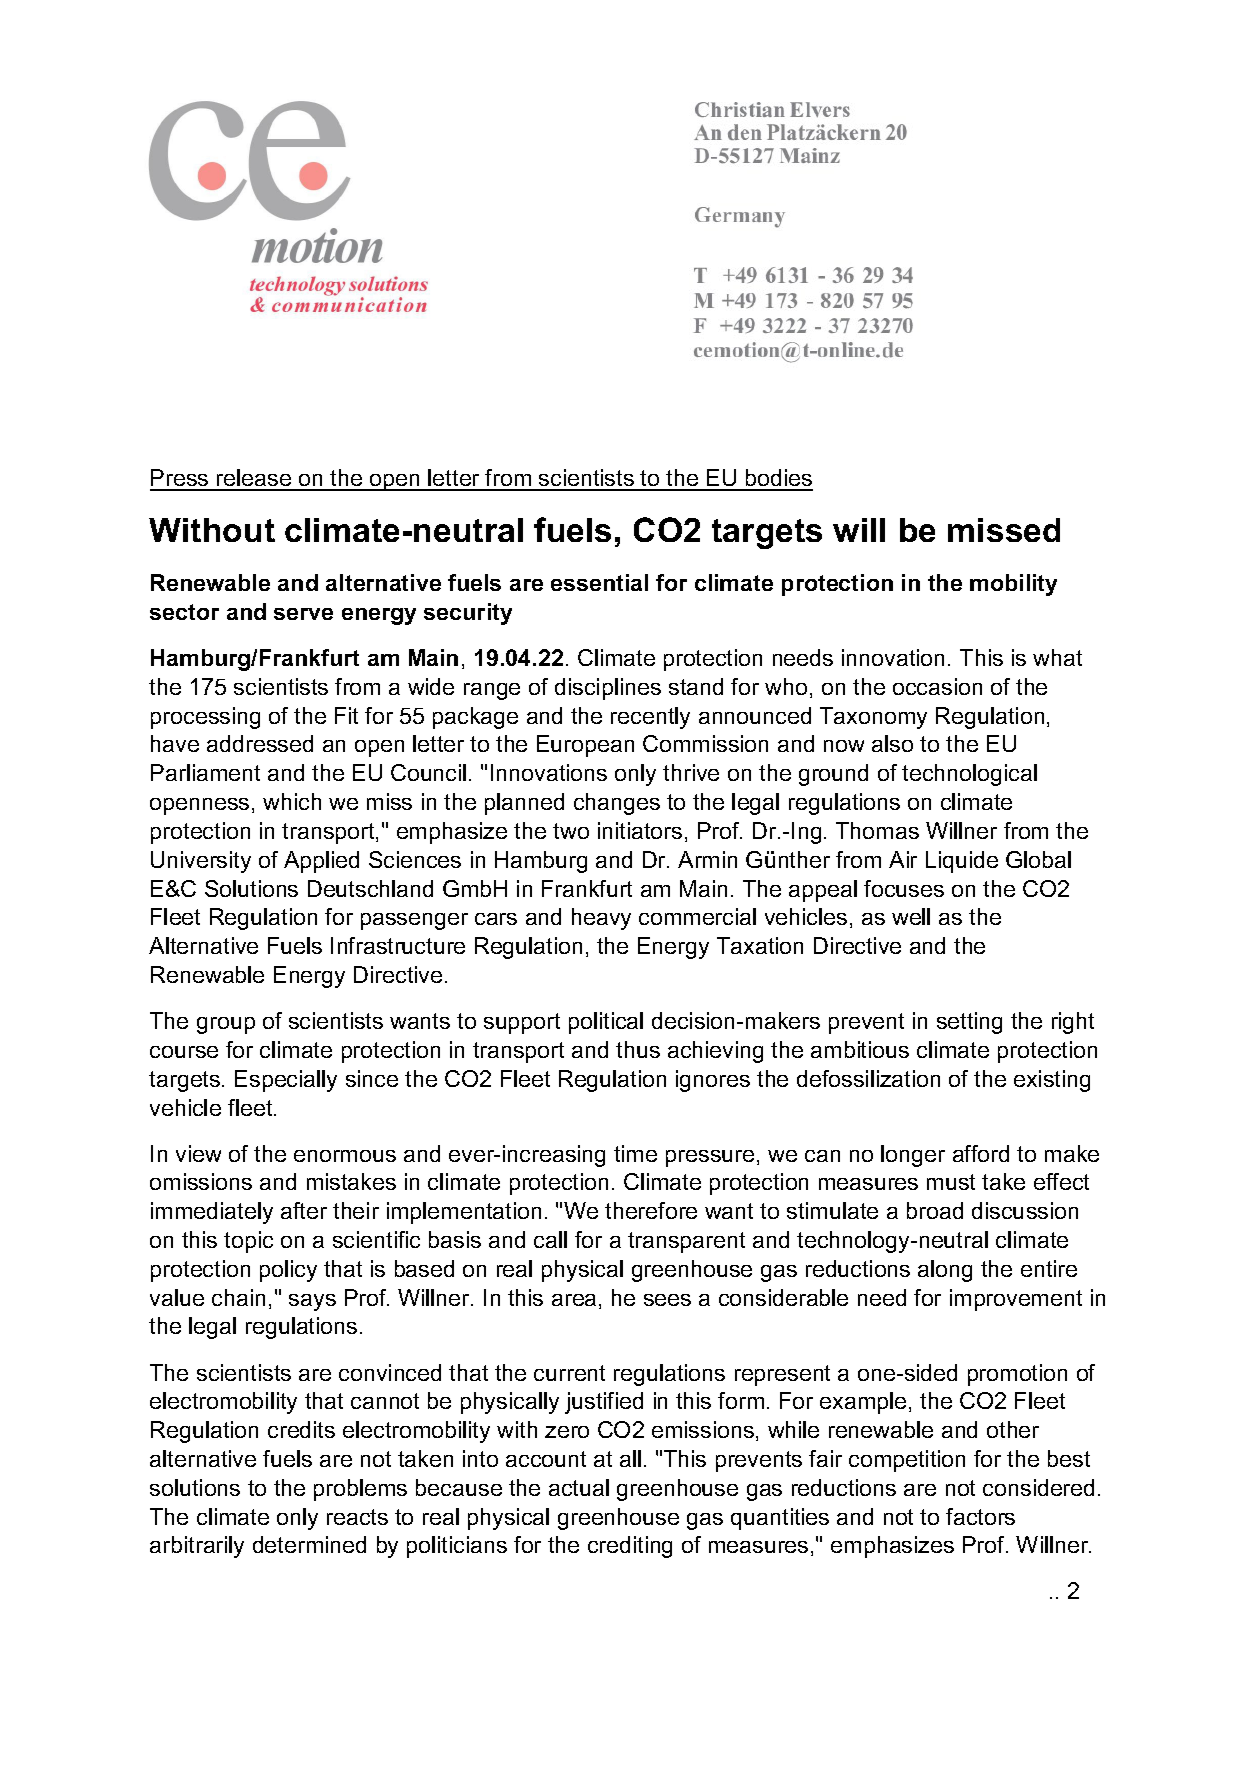 This document has width=1259, height=1781. What do you see at coordinates (980, 1516) in the document?
I see `factors` at bounding box center [980, 1516].
